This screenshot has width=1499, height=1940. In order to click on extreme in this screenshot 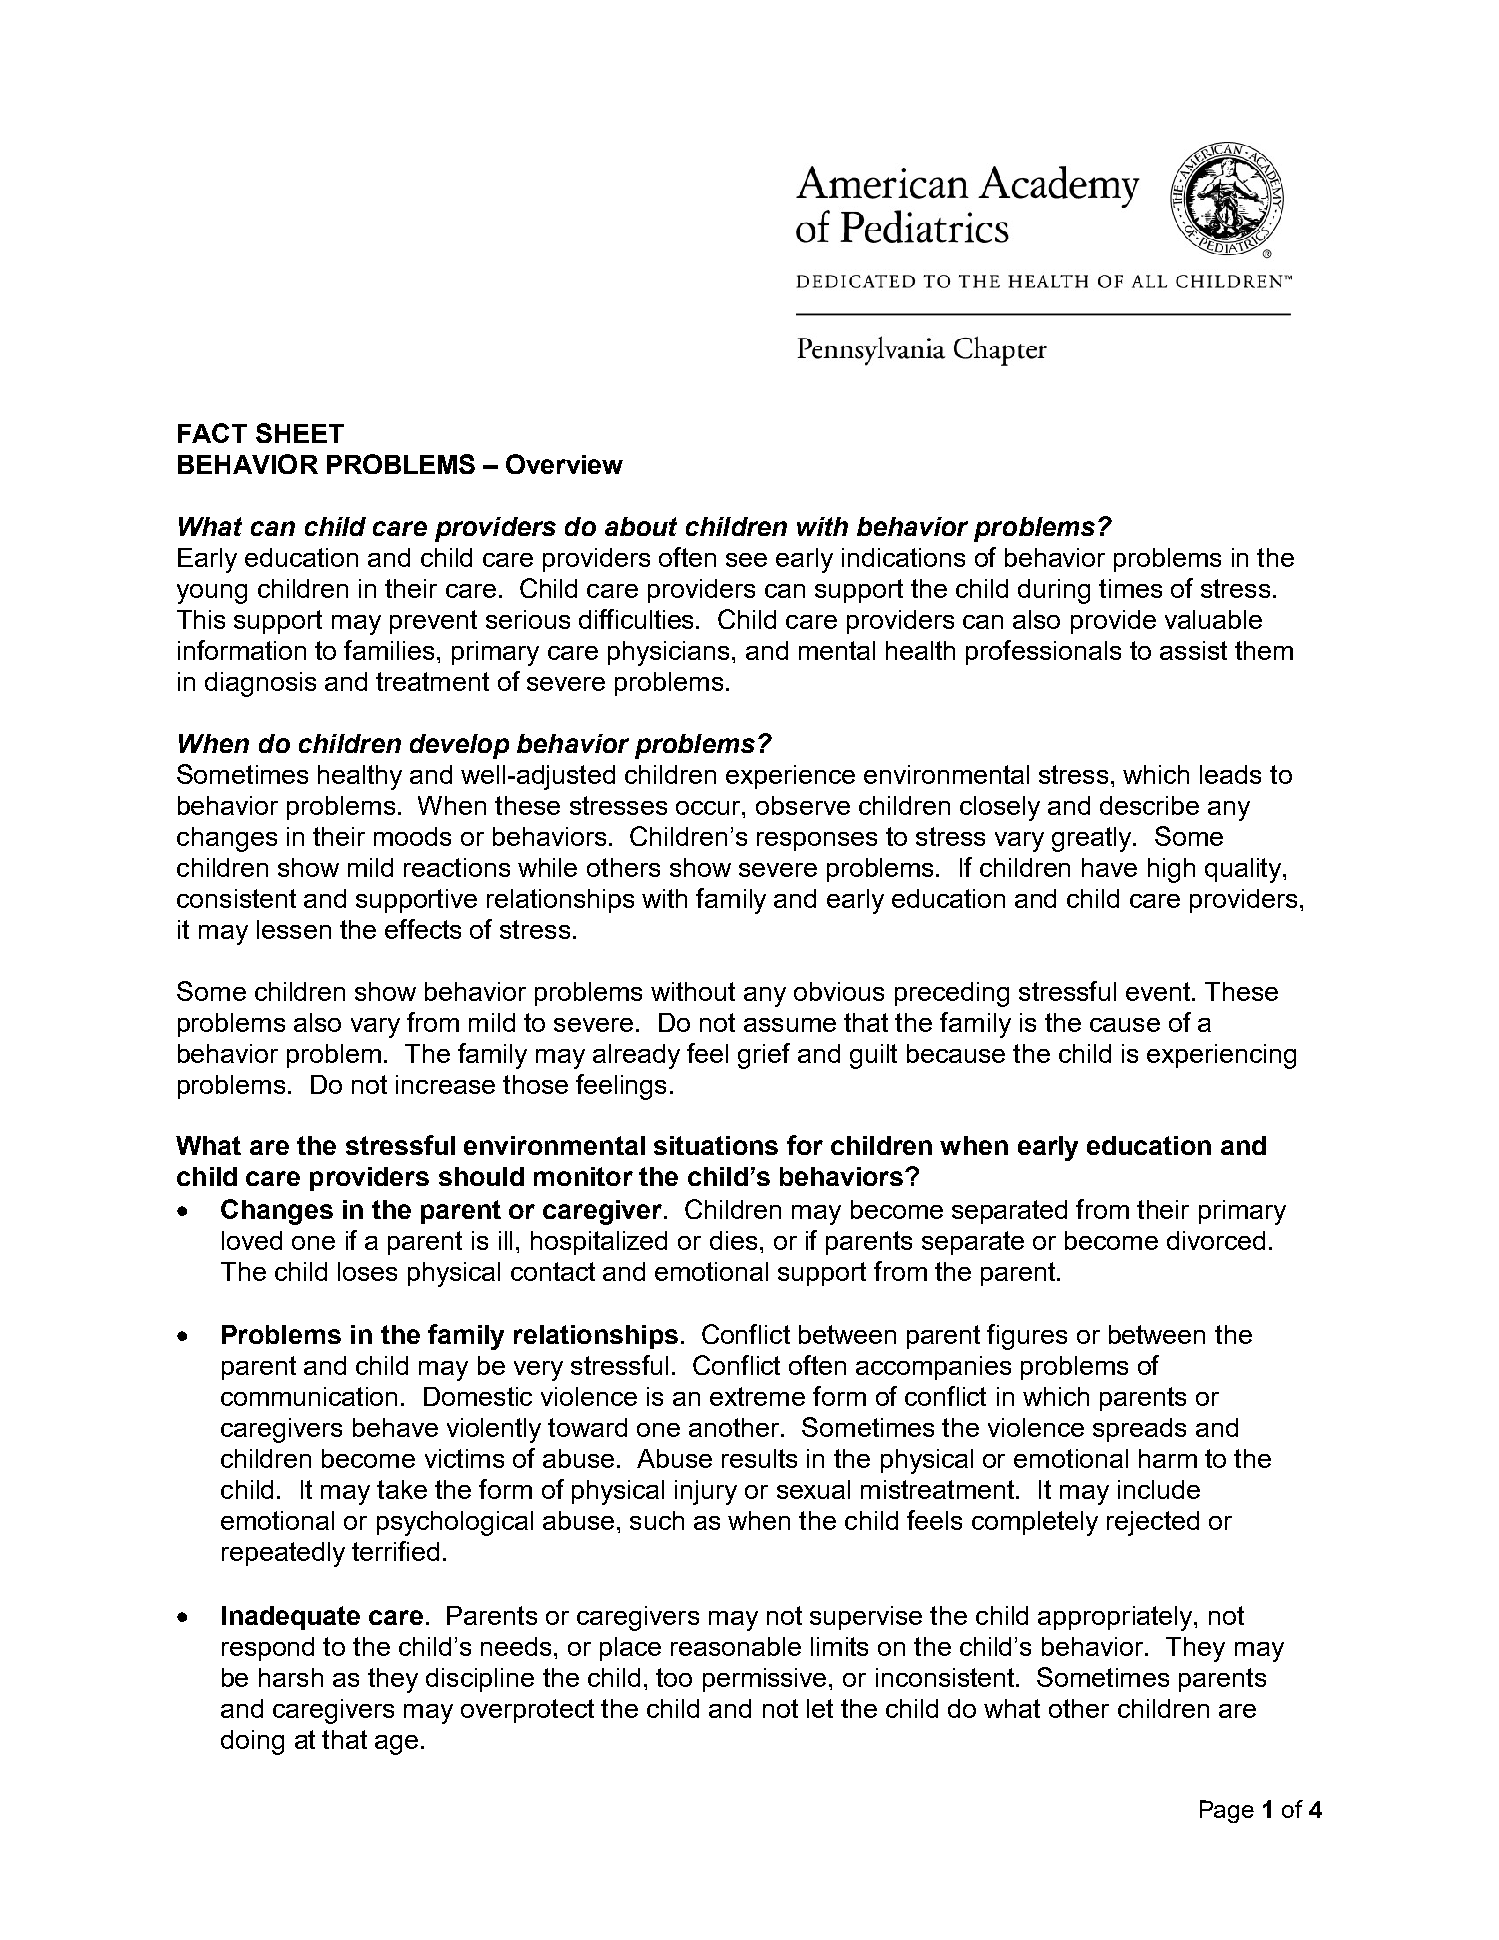, I will do `click(757, 1396)`.
